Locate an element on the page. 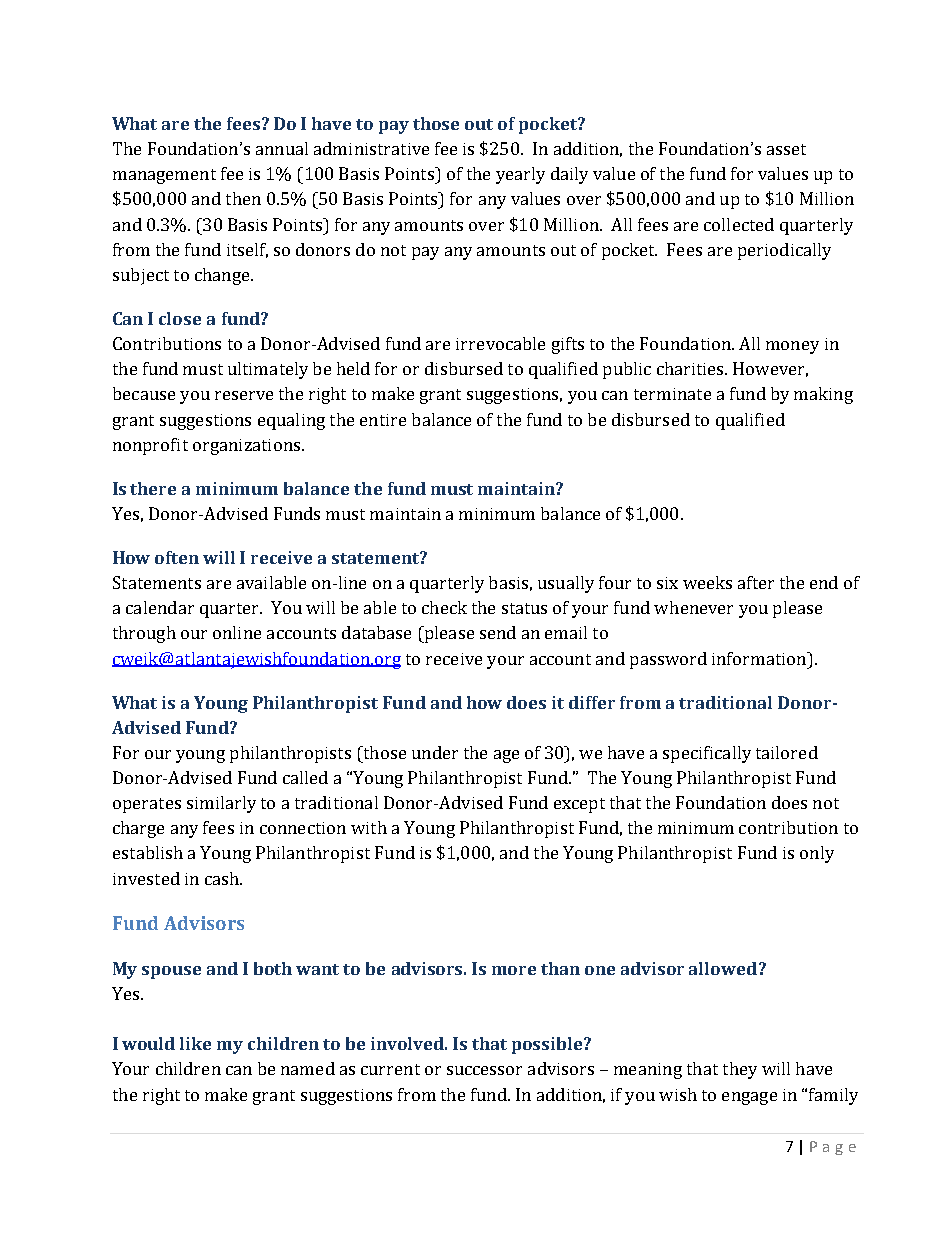 The image size is (952, 1233). asset is located at coordinates (786, 149).
